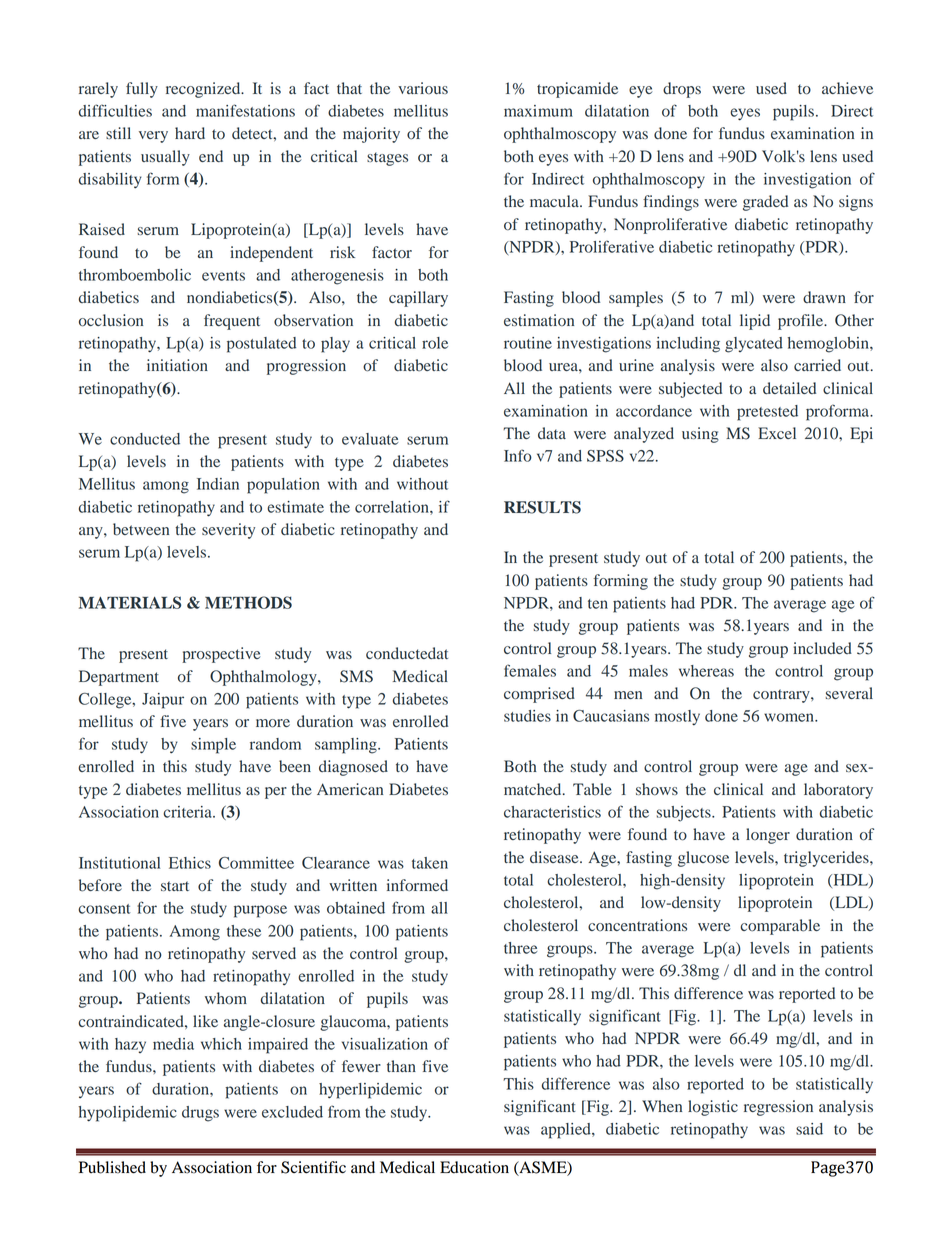 This screenshot has width=952, height=1233. What do you see at coordinates (539, 695) in the screenshot?
I see `comprised` at bounding box center [539, 695].
